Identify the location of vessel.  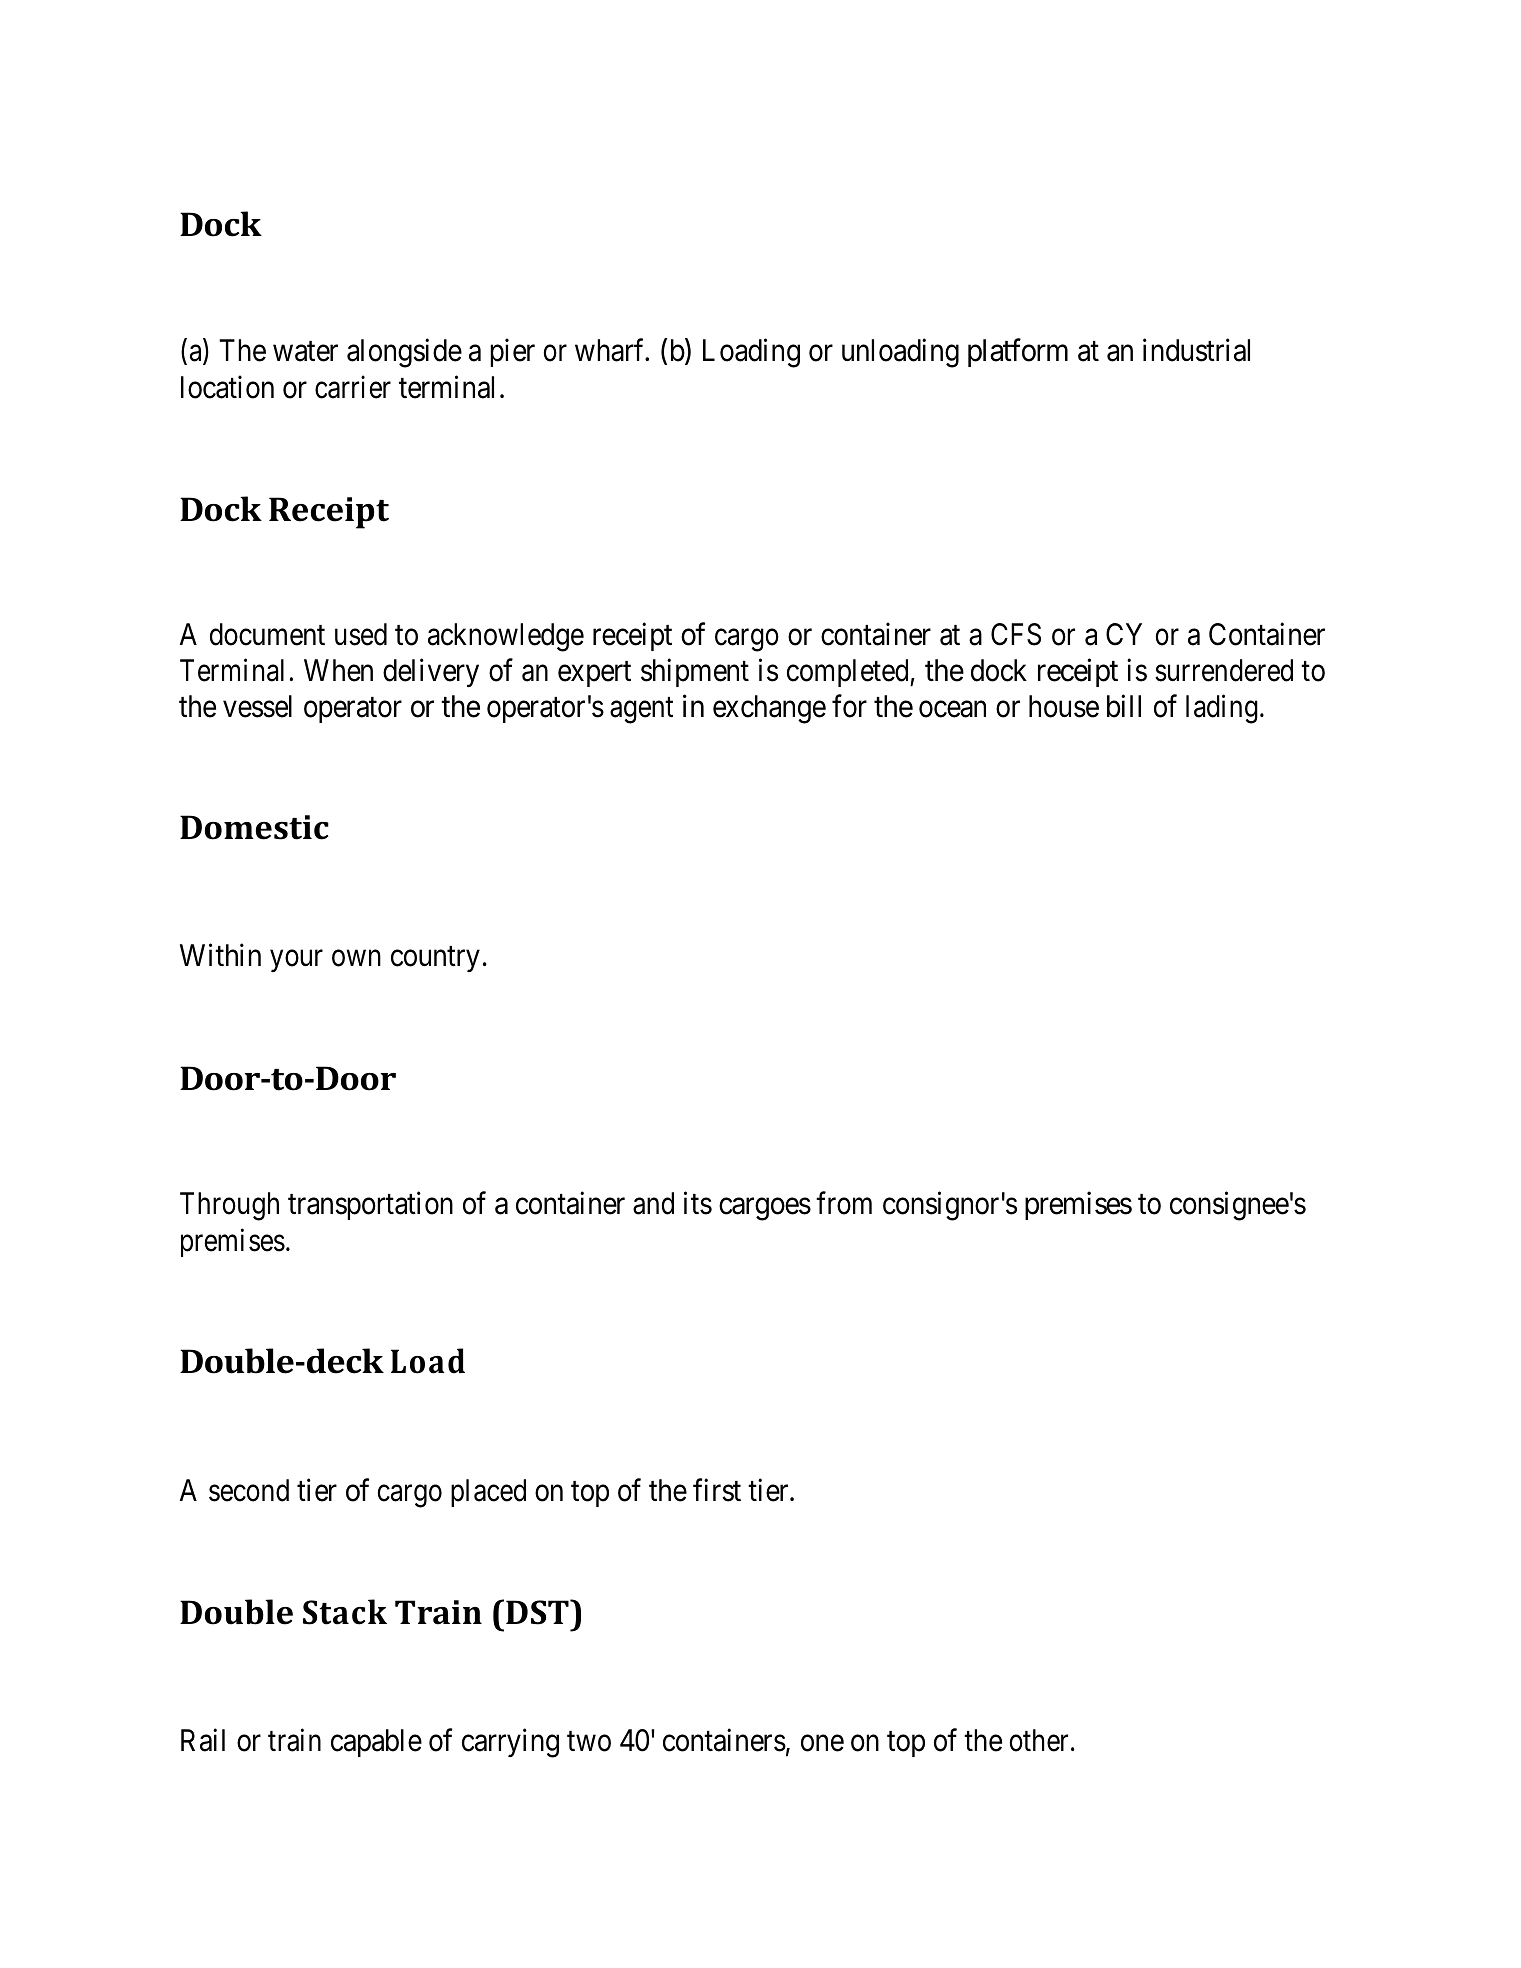
(257, 706).
